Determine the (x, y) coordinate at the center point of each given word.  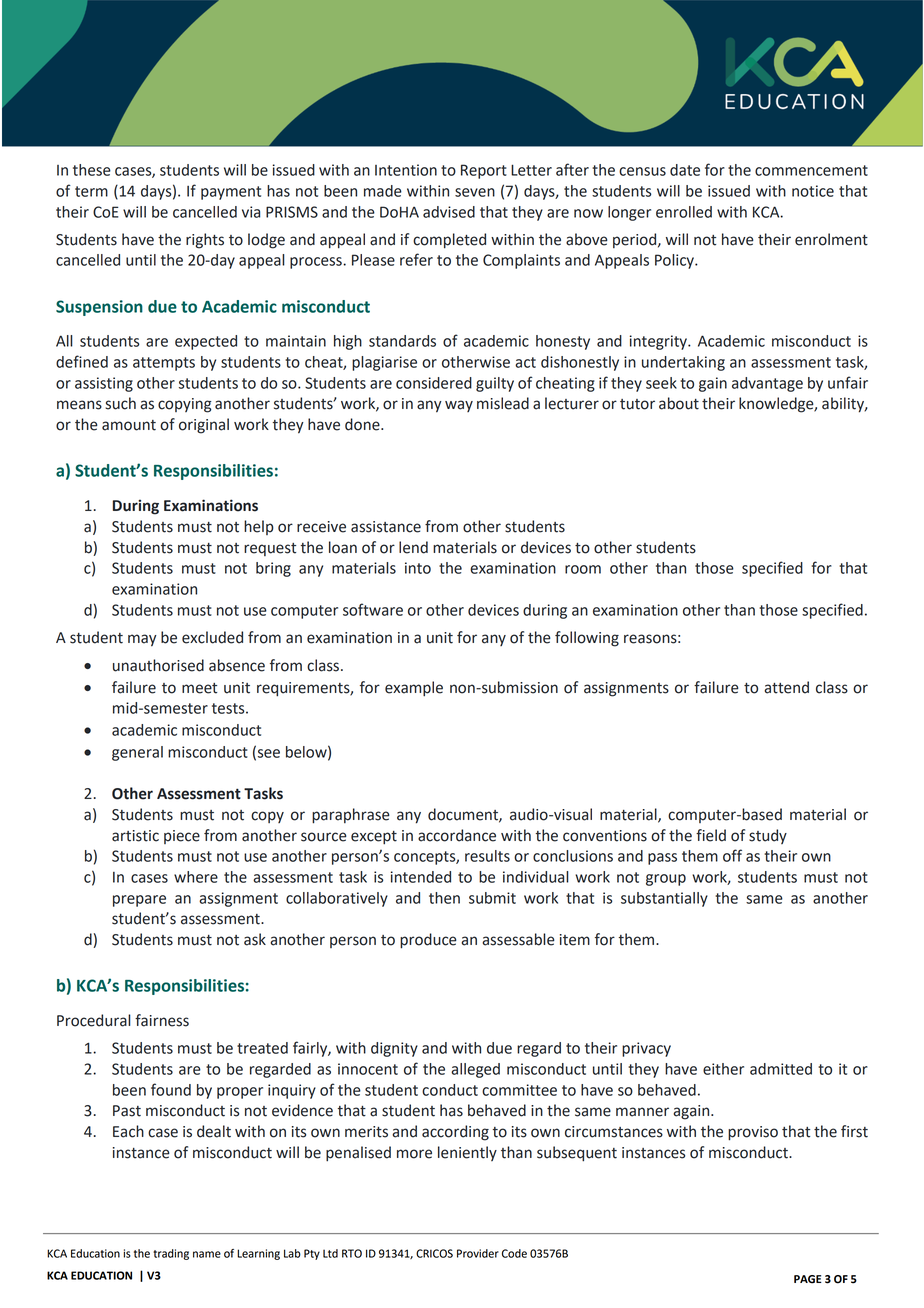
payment (231, 193)
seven (475, 192)
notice (813, 191)
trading (171, 1254)
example (414, 689)
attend (786, 687)
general (137, 753)
